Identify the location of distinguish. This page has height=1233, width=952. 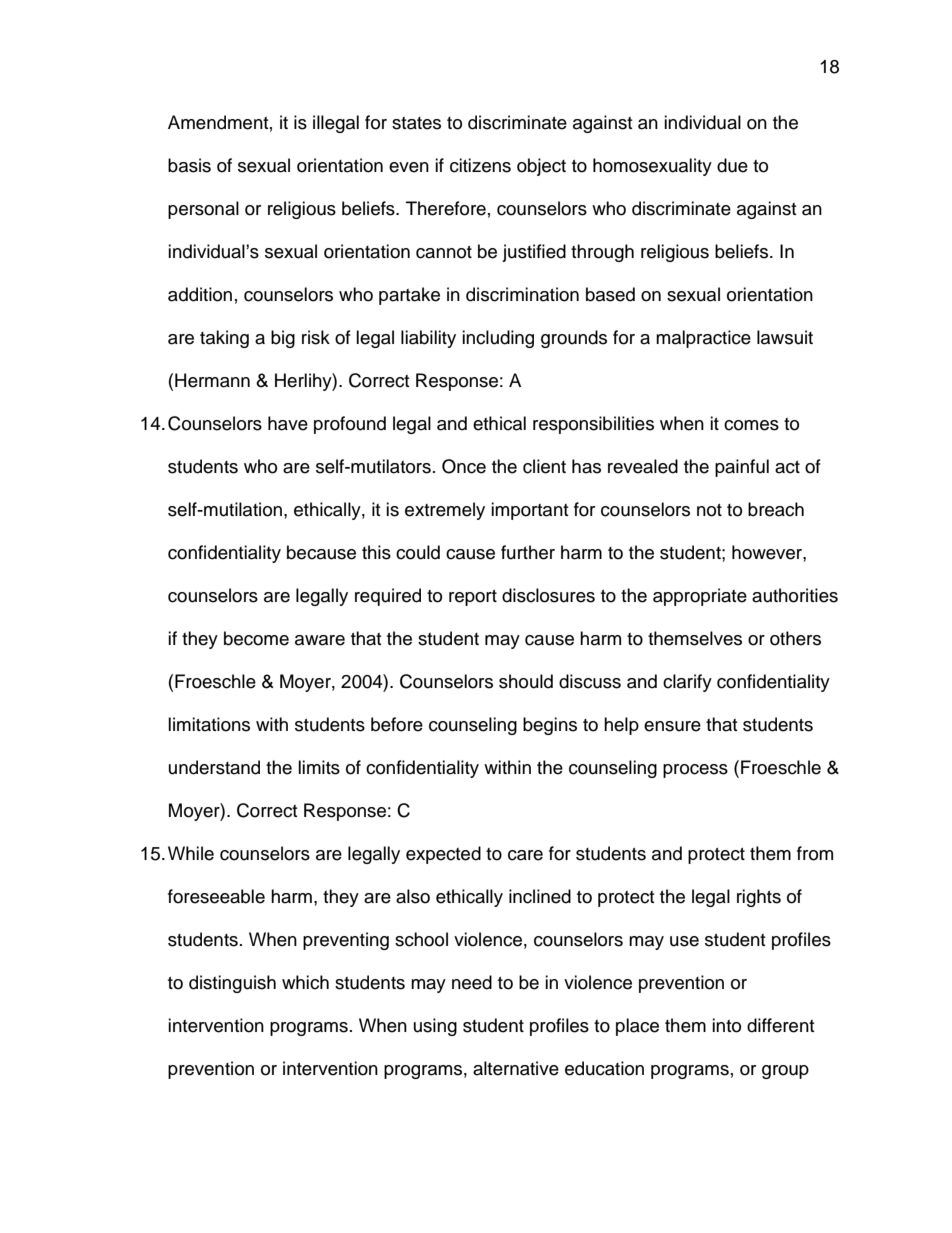
(232, 984).
